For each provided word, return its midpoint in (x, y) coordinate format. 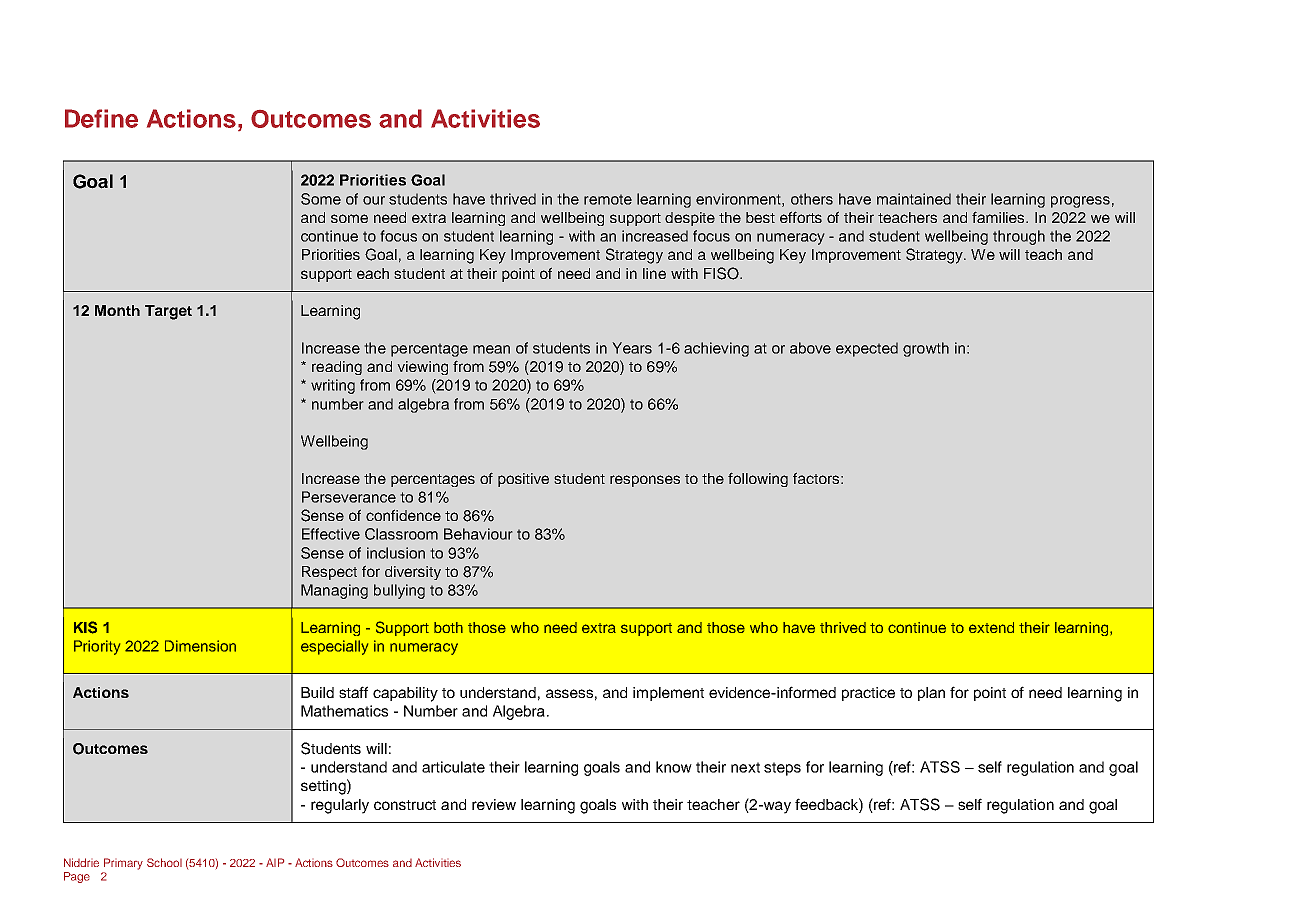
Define (101, 118)
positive (523, 480)
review (494, 804)
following (758, 479)
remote (608, 199)
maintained (914, 199)
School (164, 862)
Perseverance (349, 497)
